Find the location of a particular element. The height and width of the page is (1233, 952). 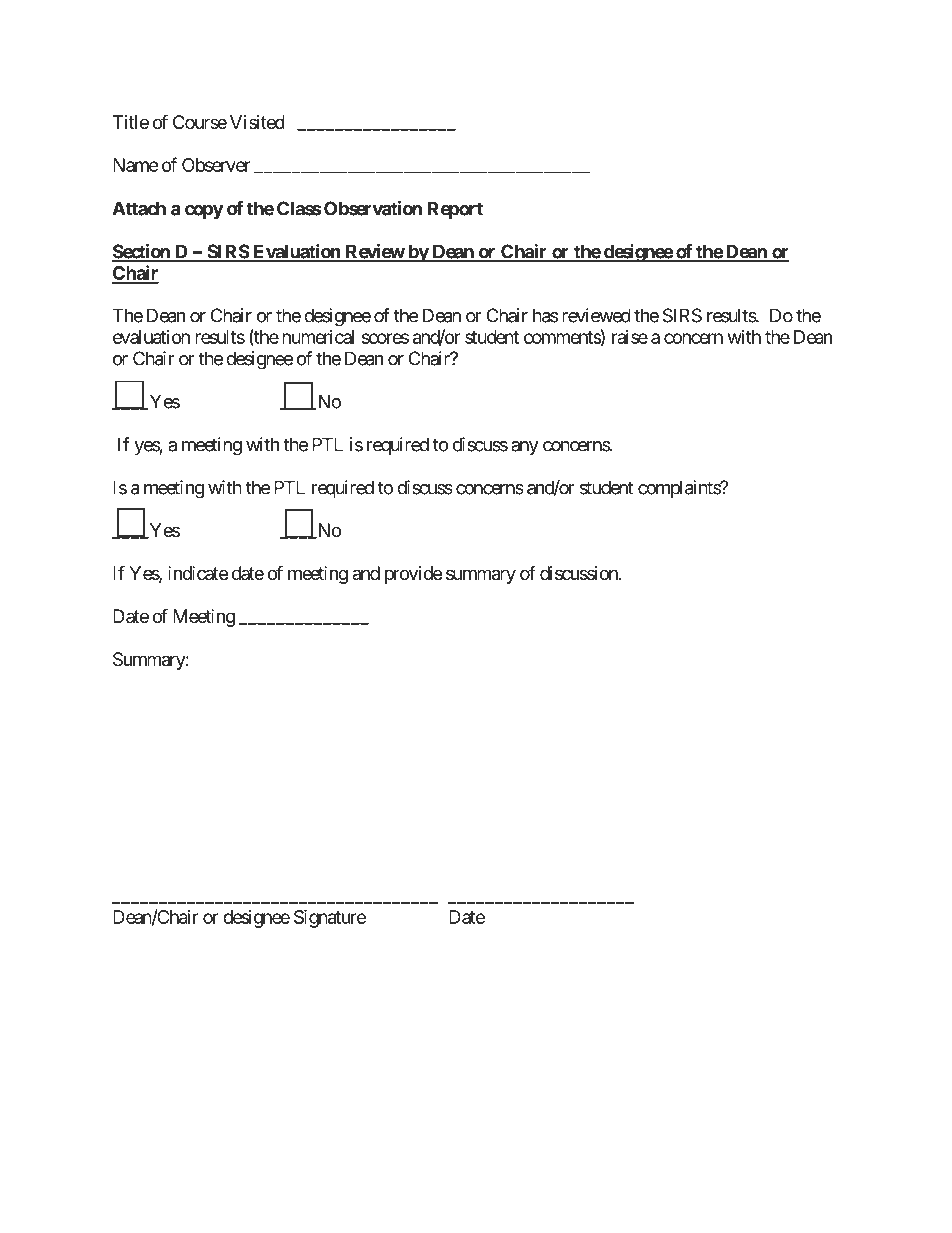

indicate is located at coordinates (198, 573).
